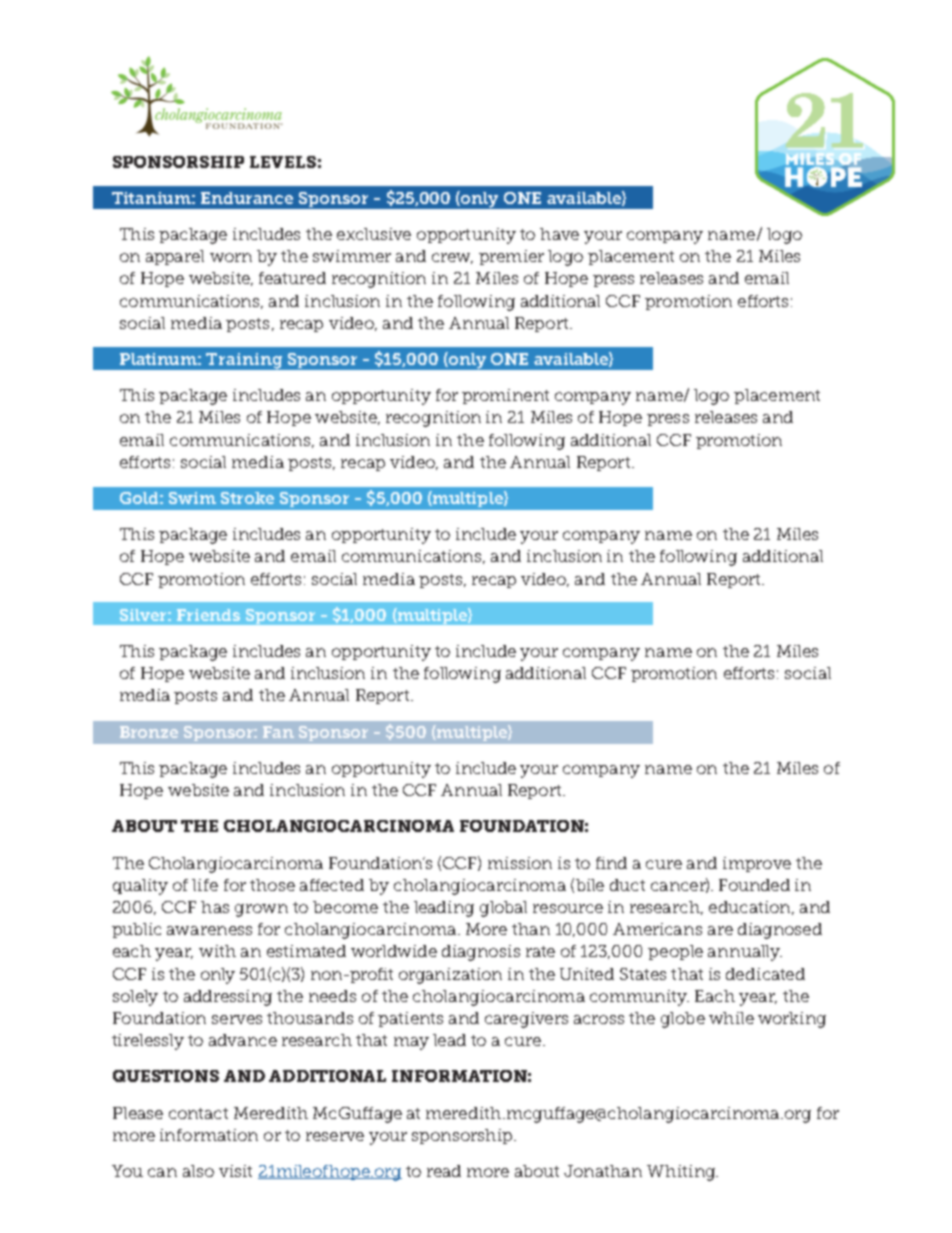 This screenshot has width=952, height=1233. What do you see at coordinates (198, 1171) in the screenshot?
I see `also` at bounding box center [198, 1171].
